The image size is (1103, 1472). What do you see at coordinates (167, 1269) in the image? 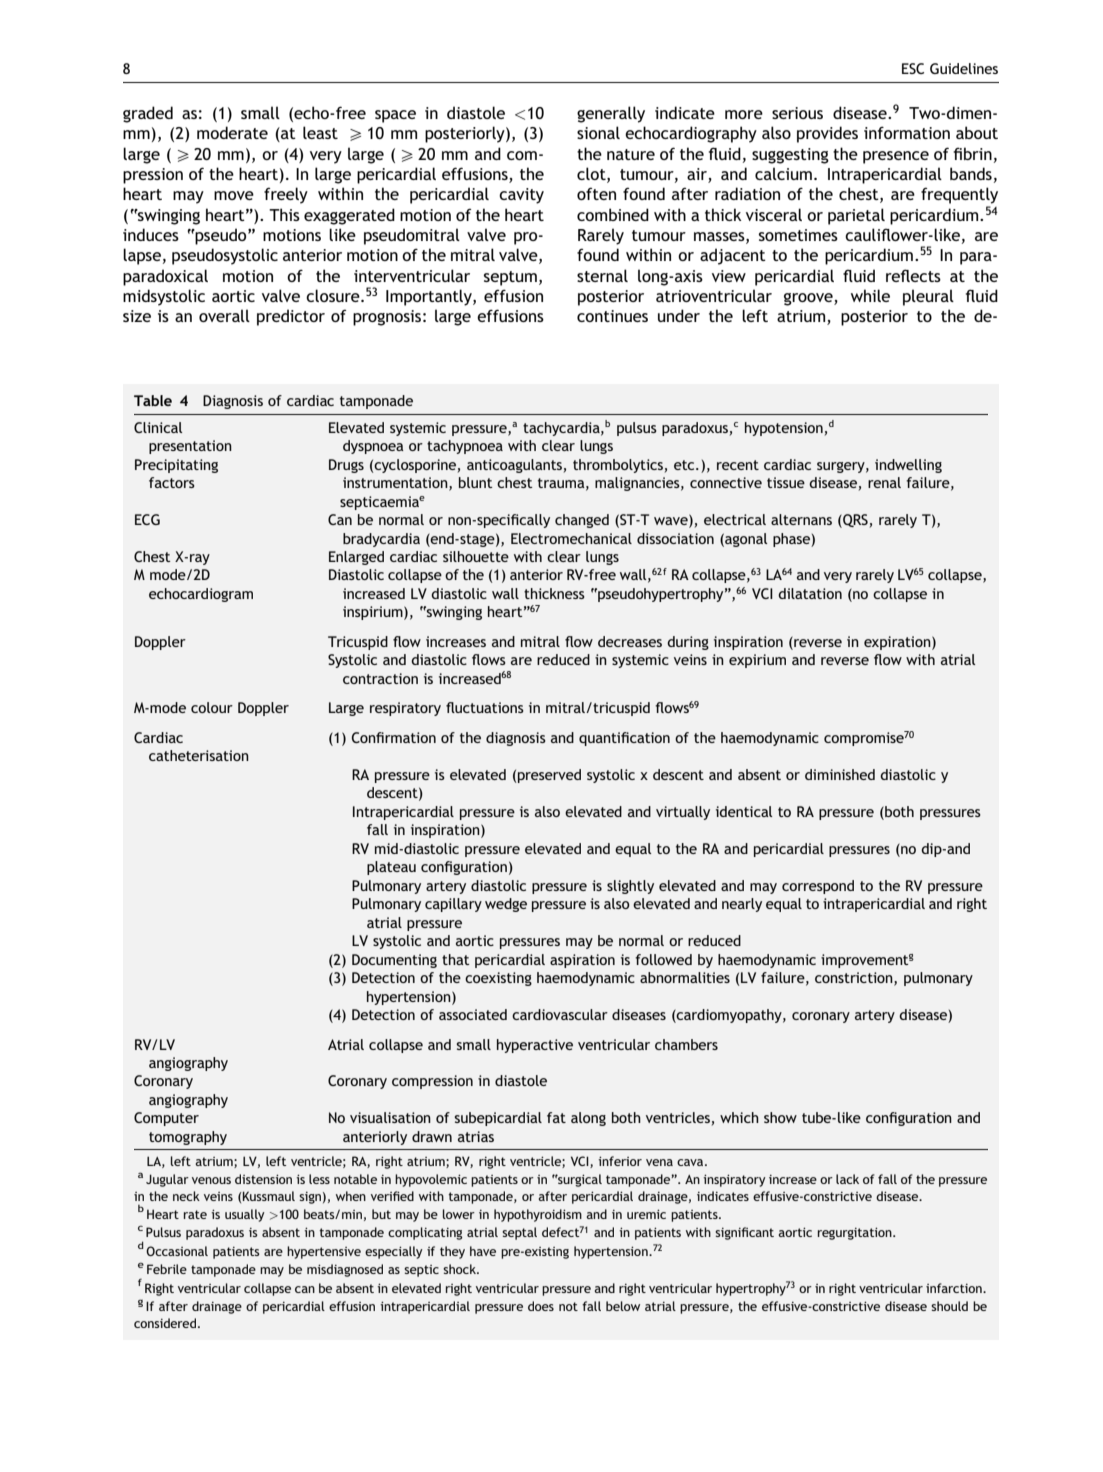
I see `Febrile` at bounding box center [167, 1269].
